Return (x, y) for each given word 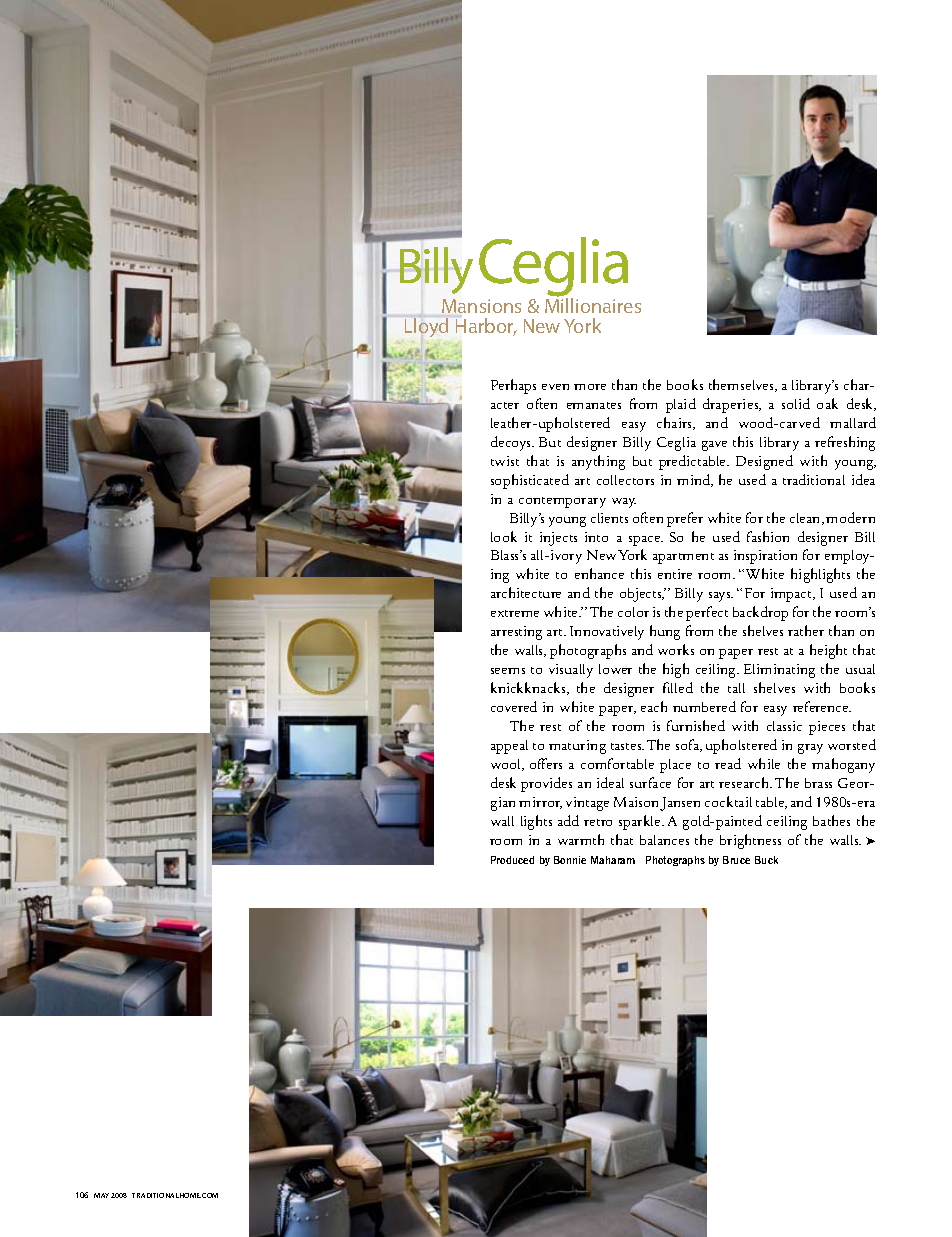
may (101, 1195)
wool (507, 765)
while (764, 763)
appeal (509, 747)
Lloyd (426, 327)
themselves (742, 385)
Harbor (486, 327)
